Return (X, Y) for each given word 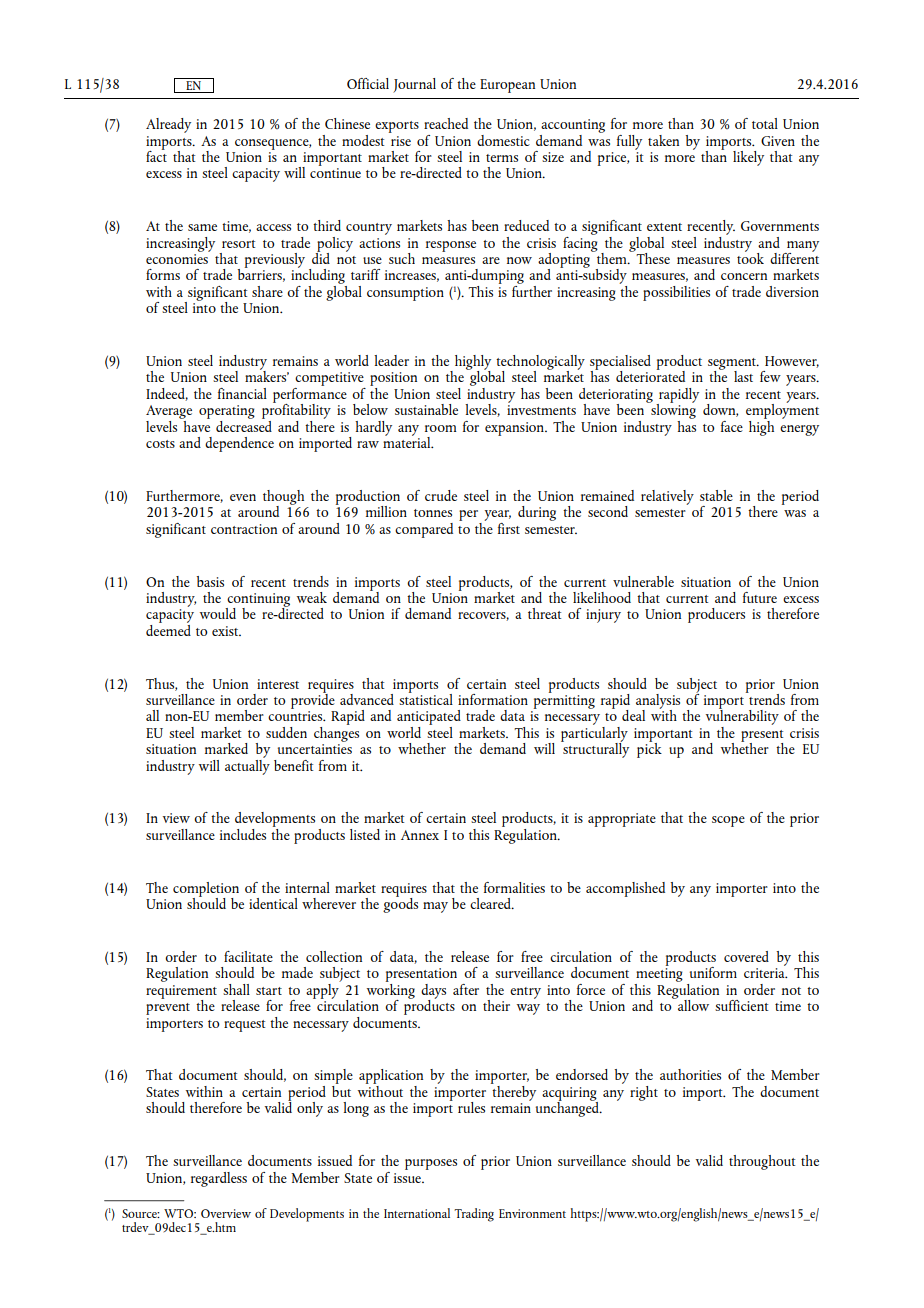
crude (441, 495)
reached (446, 123)
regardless (219, 1179)
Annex (420, 835)
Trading (474, 1215)
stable (716, 495)
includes (243, 834)
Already (168, 125)
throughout (762, 1162)
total (765, 123)
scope (728, 821)
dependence (239, 444)
